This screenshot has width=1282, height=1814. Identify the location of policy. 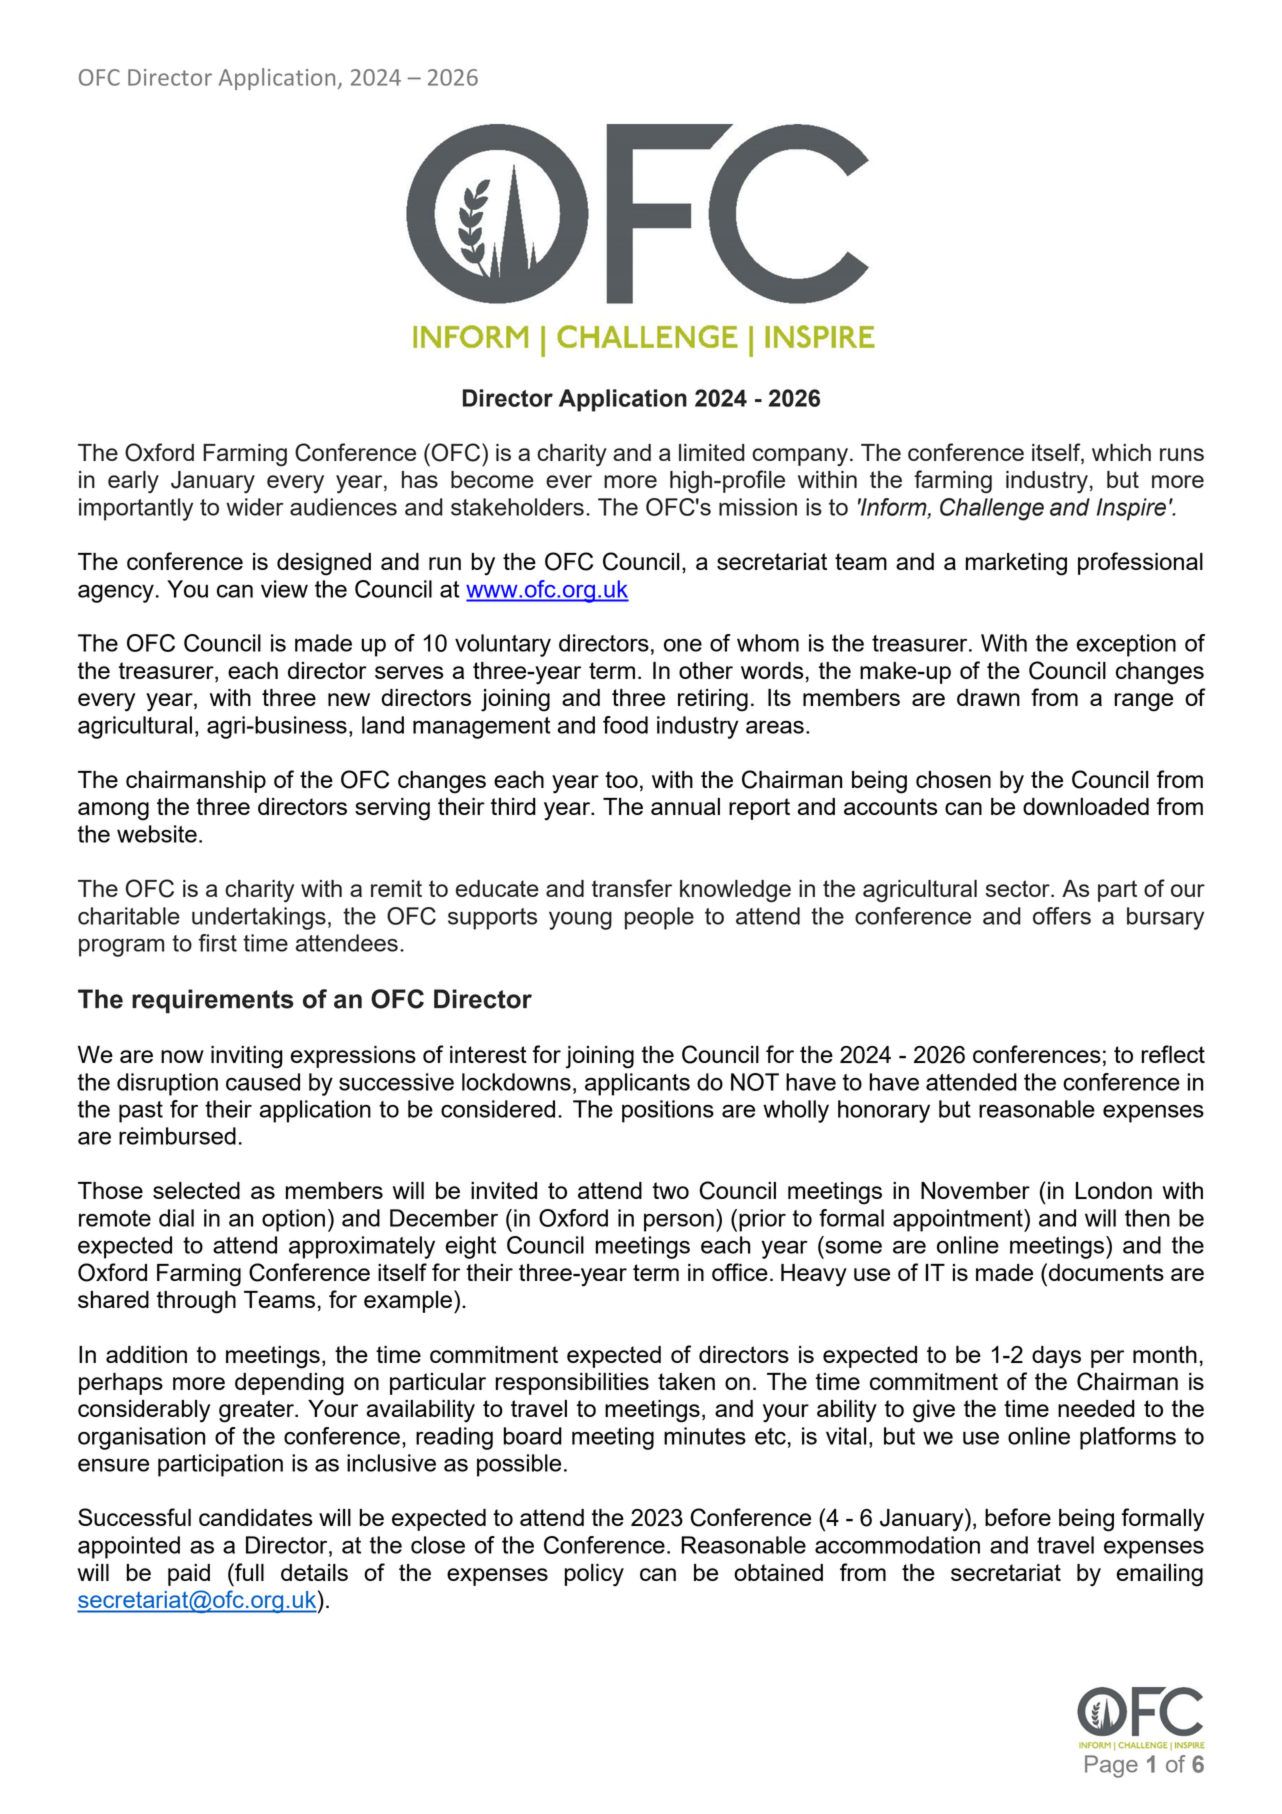
(594, 1575).
